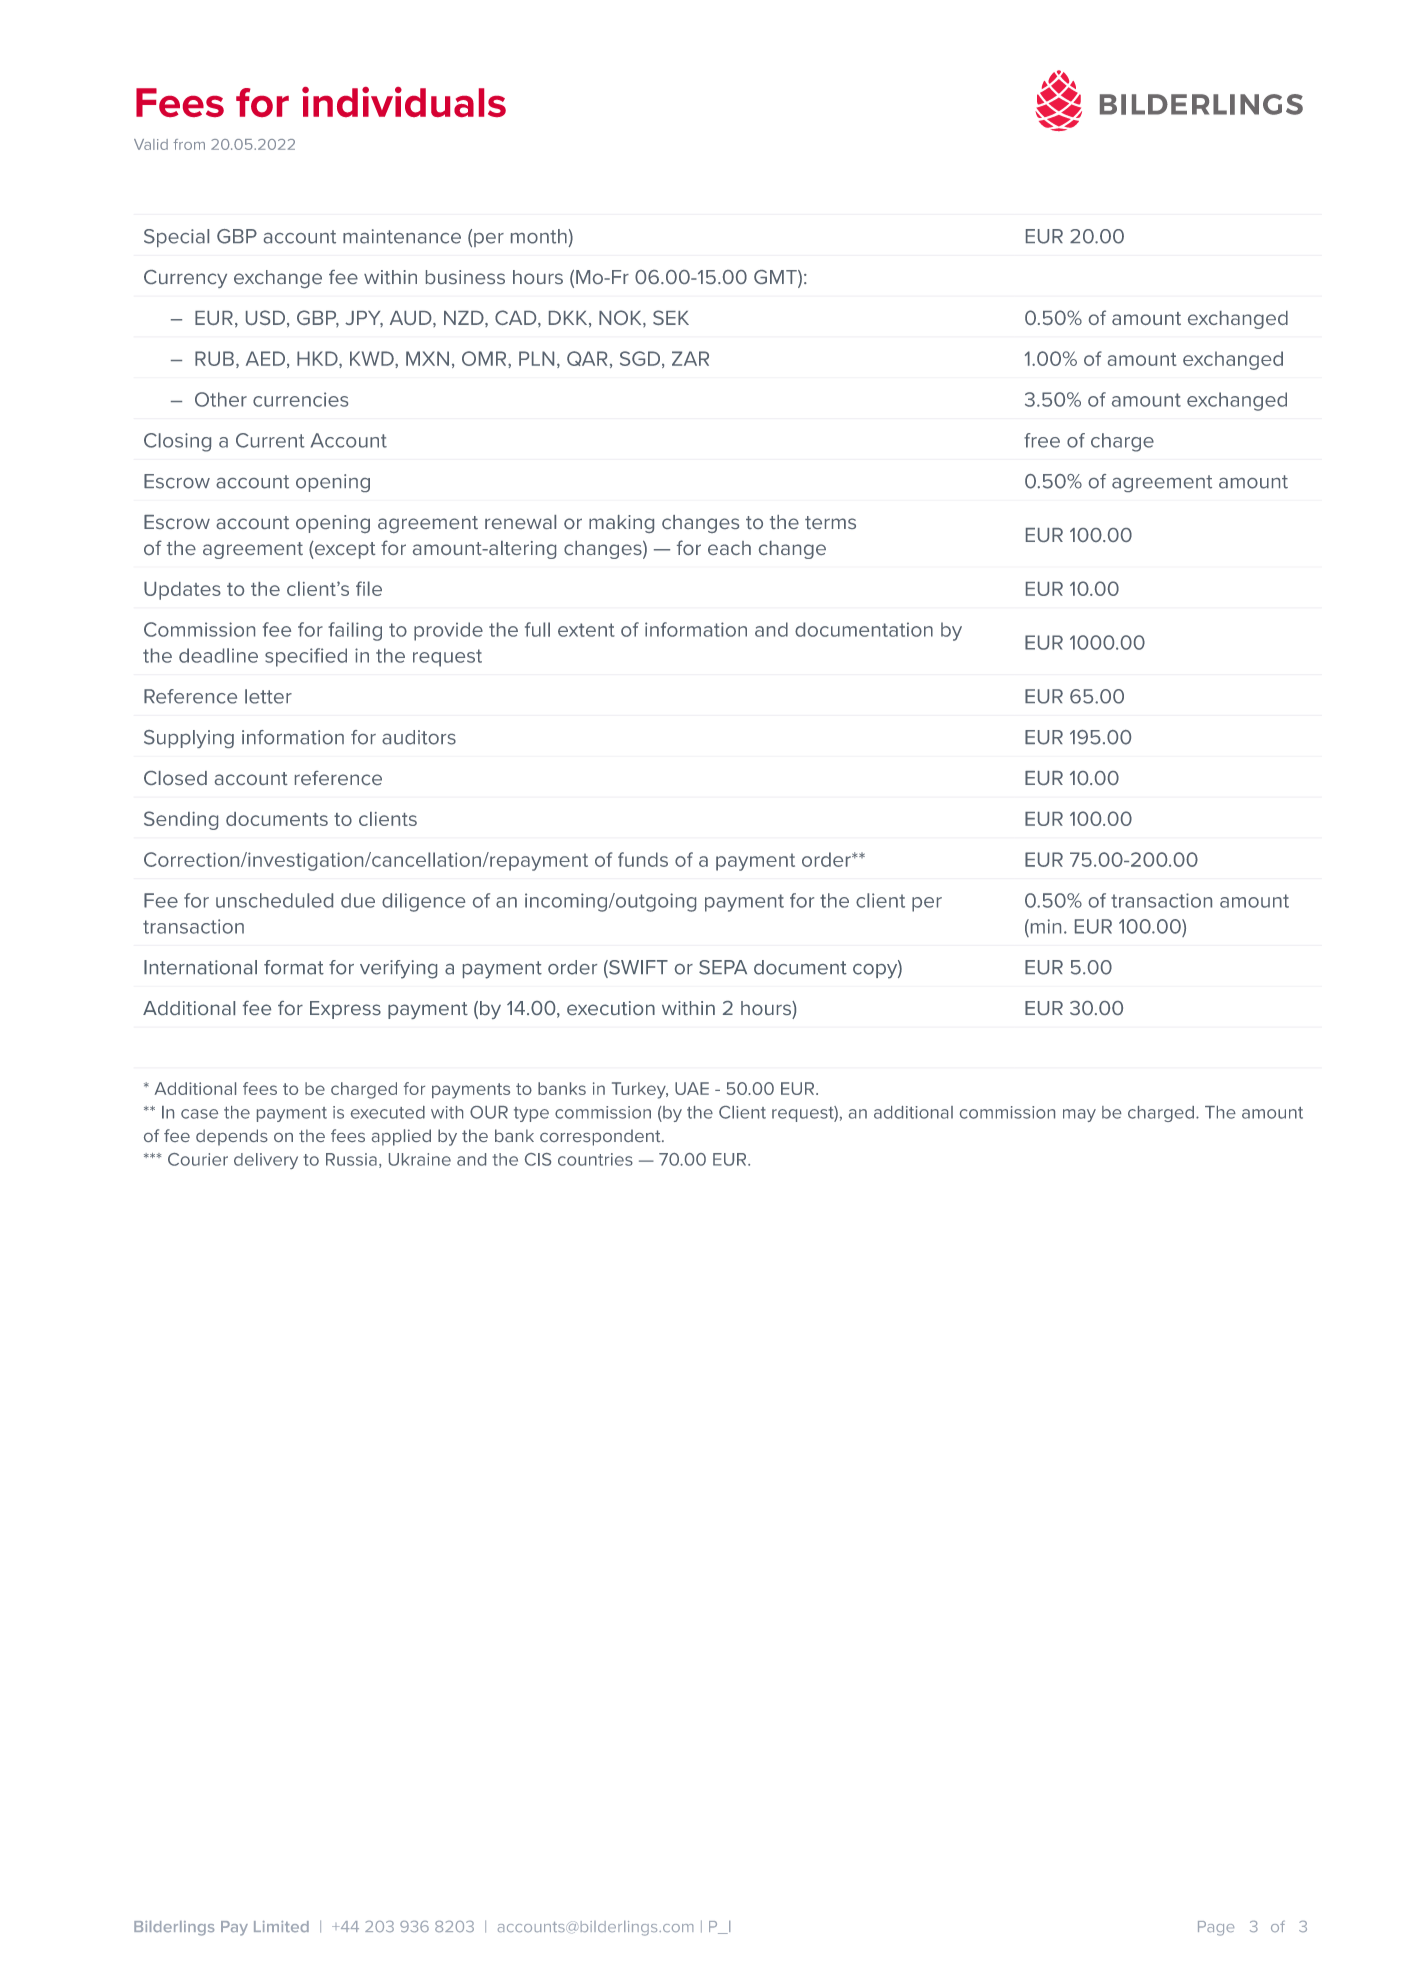 This page has height=1985, width=1403. What do you see at coordinates (281, 1926) in the page?
I see `Limited` at bounding box center [281, 1926].
